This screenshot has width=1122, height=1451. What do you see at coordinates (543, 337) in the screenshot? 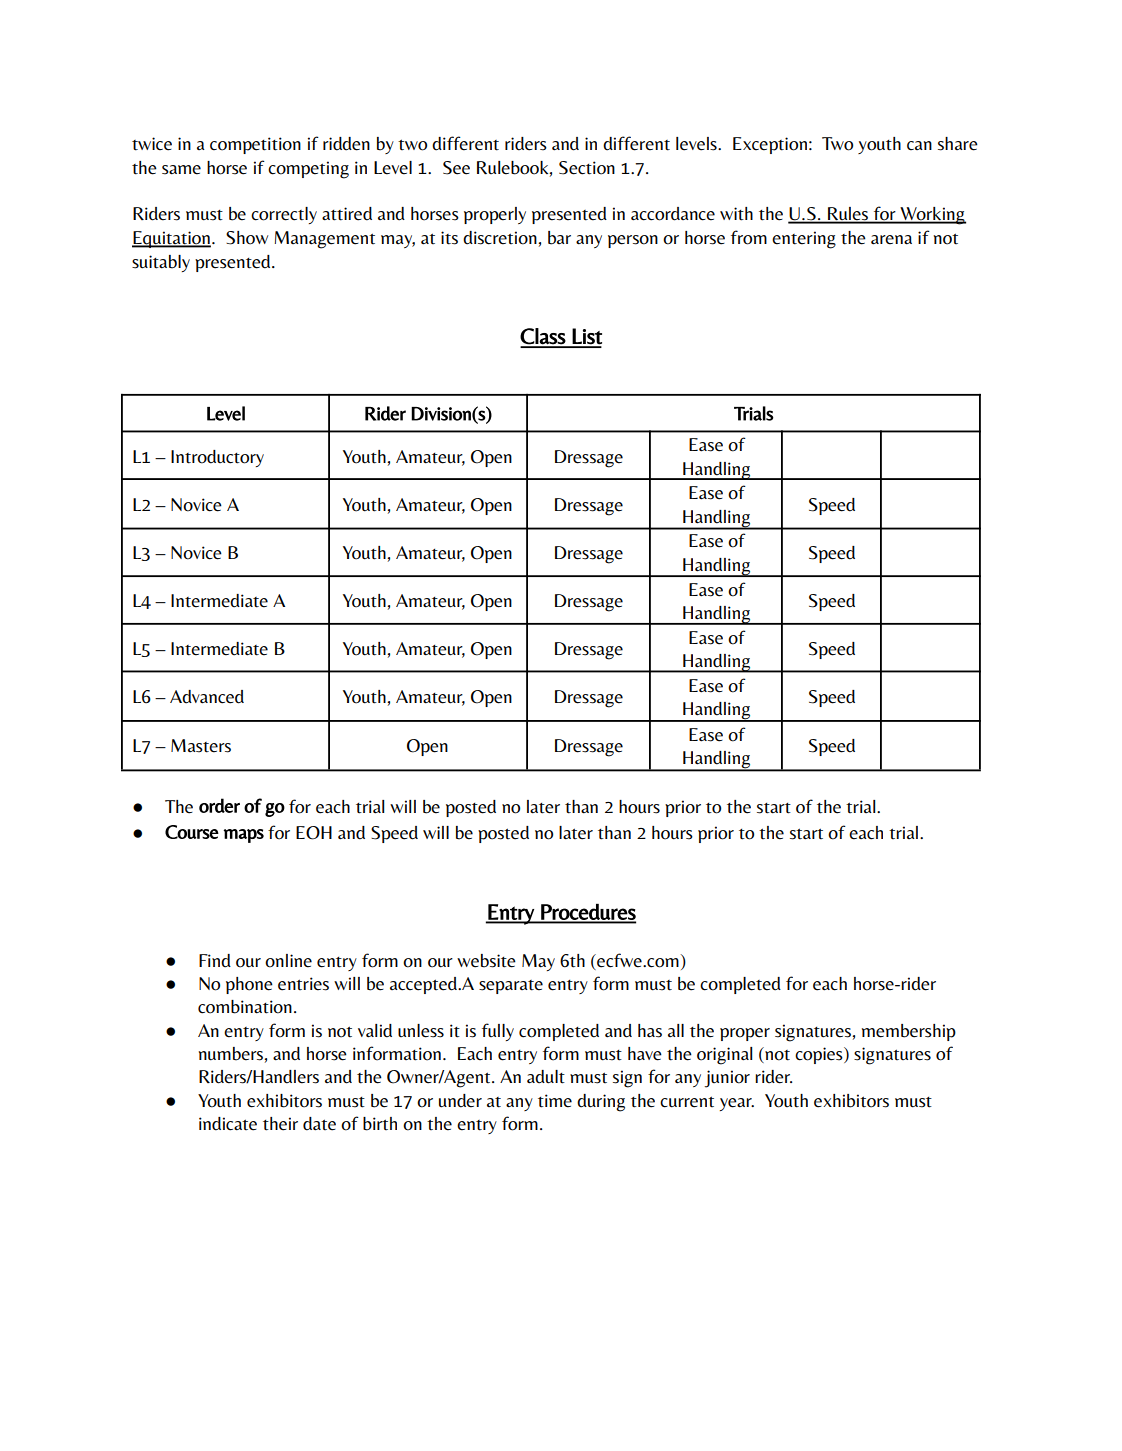
I see `Class` at bounding box center [543, 337].
